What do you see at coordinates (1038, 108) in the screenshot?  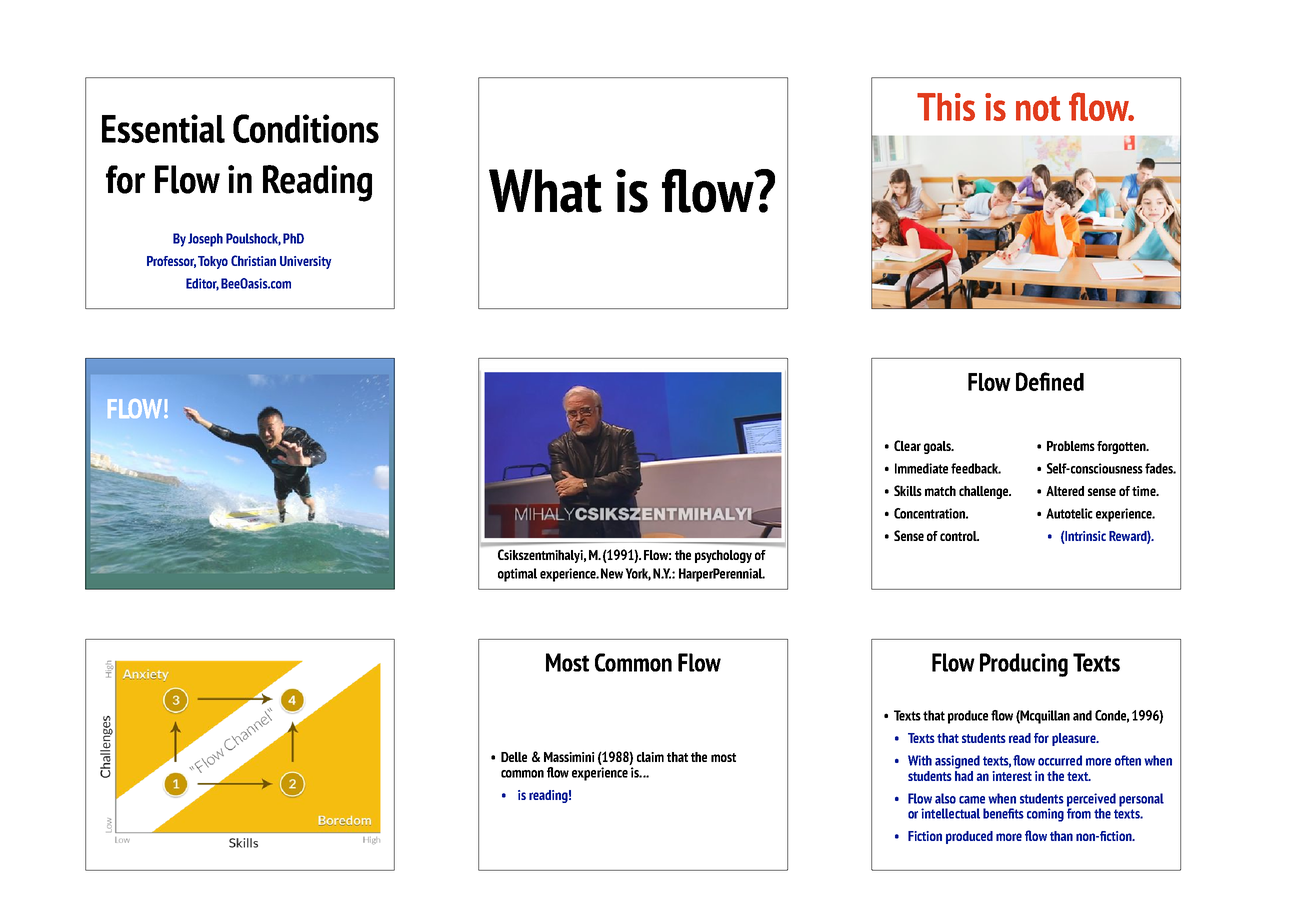 I see `not` at bounding box center [1038, 108].
